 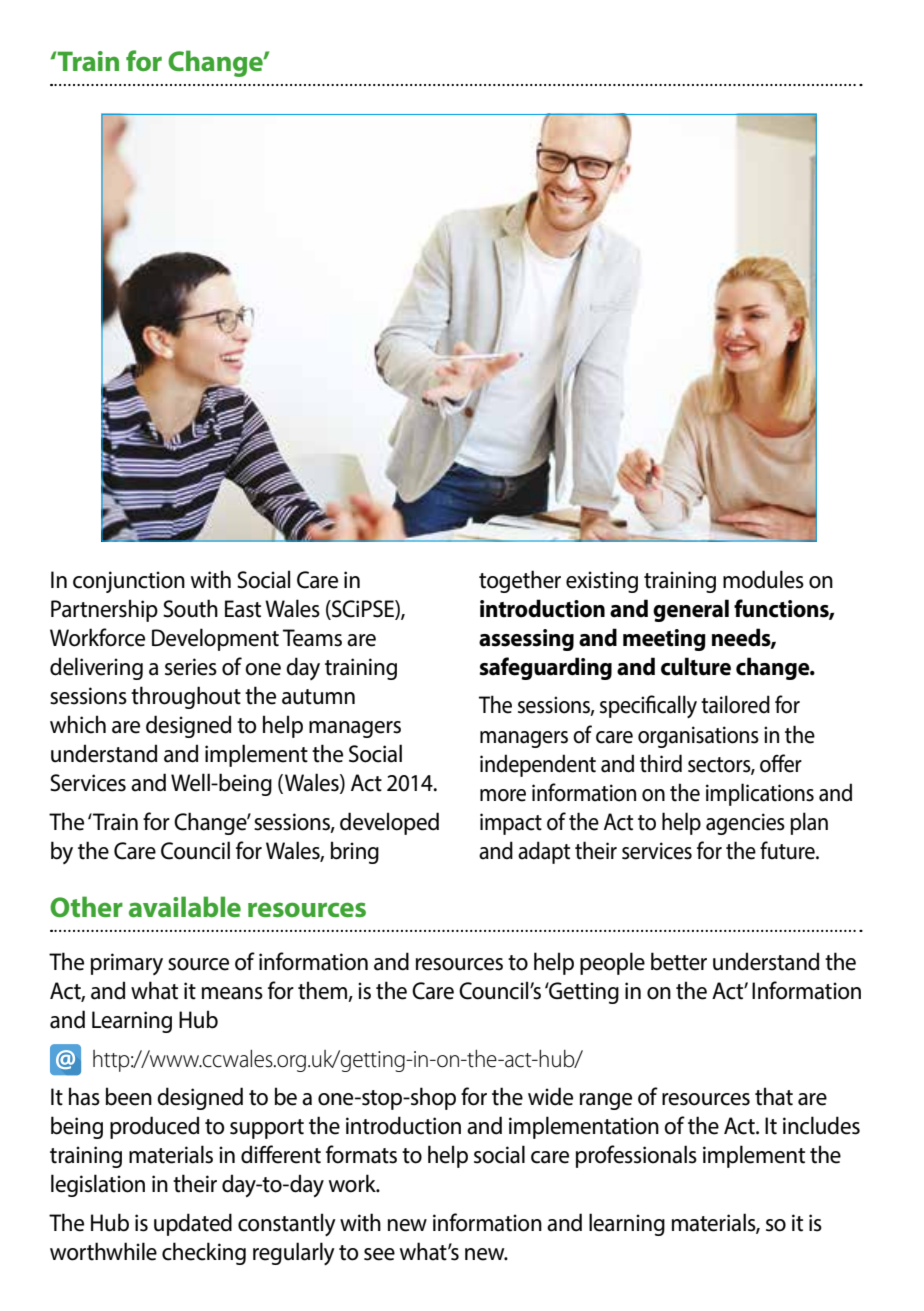 What do you see at coordinates (520, 581) in the screenshot?
I see `together` at bounding box center [520, 581].
